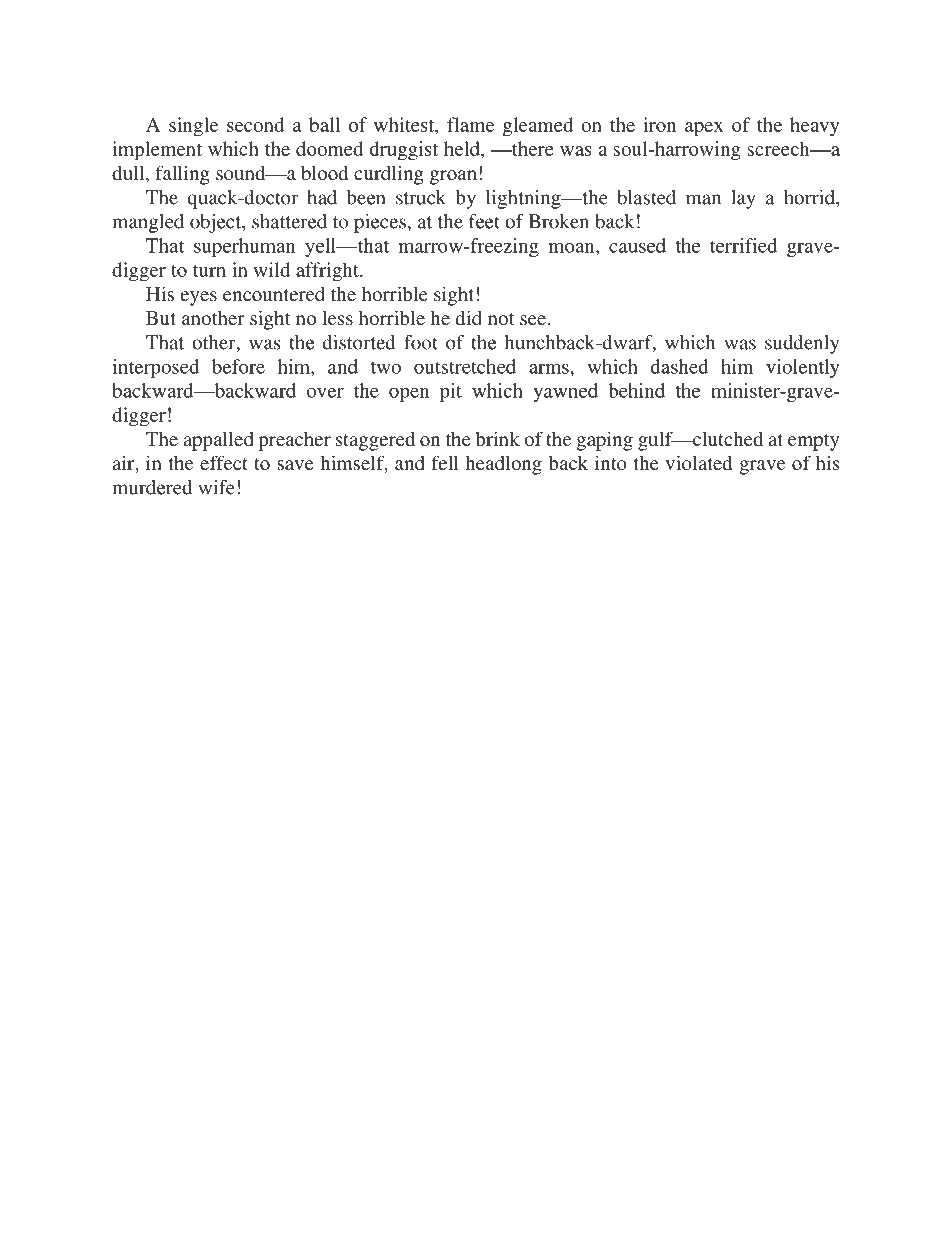 The image size is (952, 1233). What do you see at coordinates (193, 127) in the document?
I see `single` at bounding box center [193, 127].
